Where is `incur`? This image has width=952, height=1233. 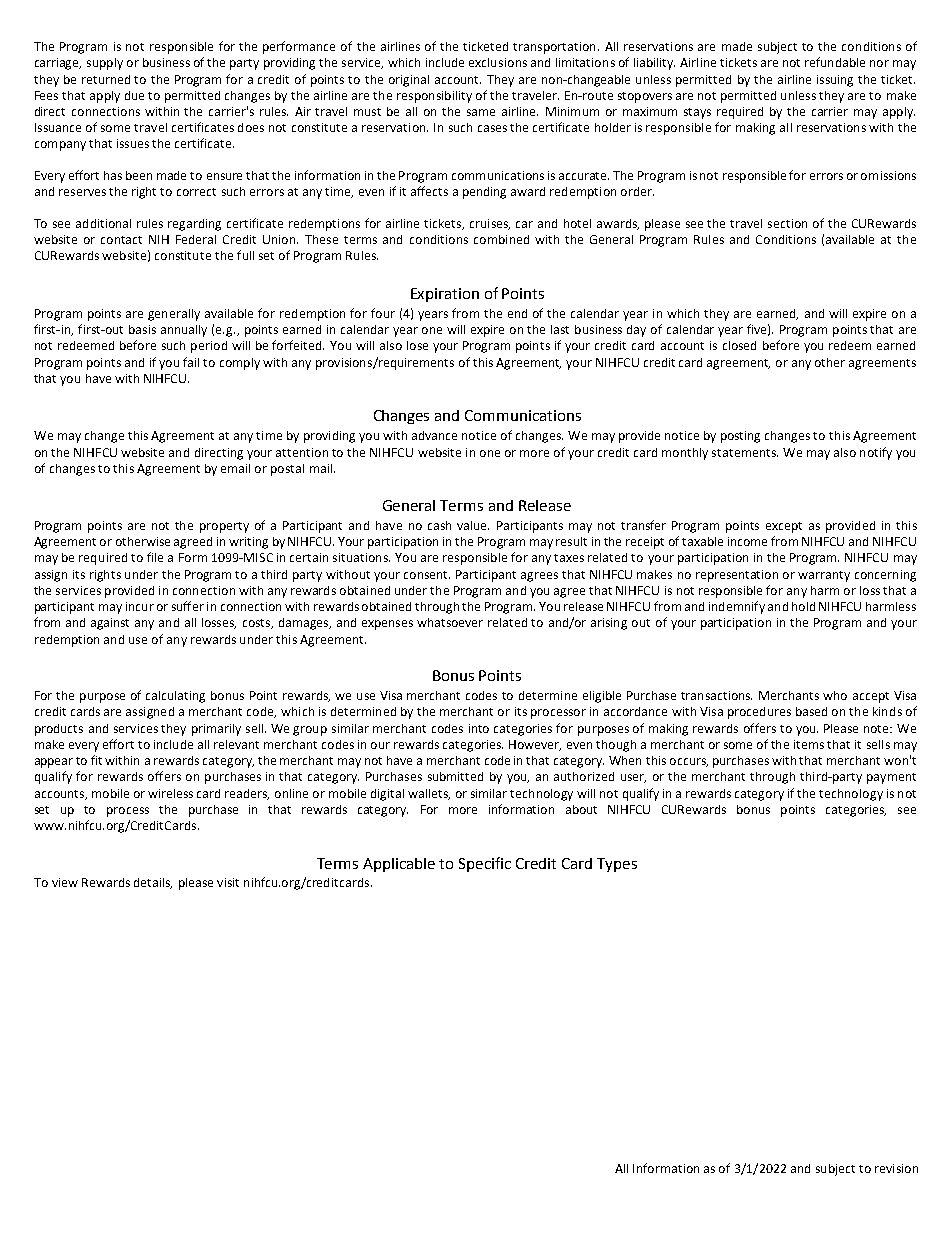 incur is located at coordinates (140, 606).
